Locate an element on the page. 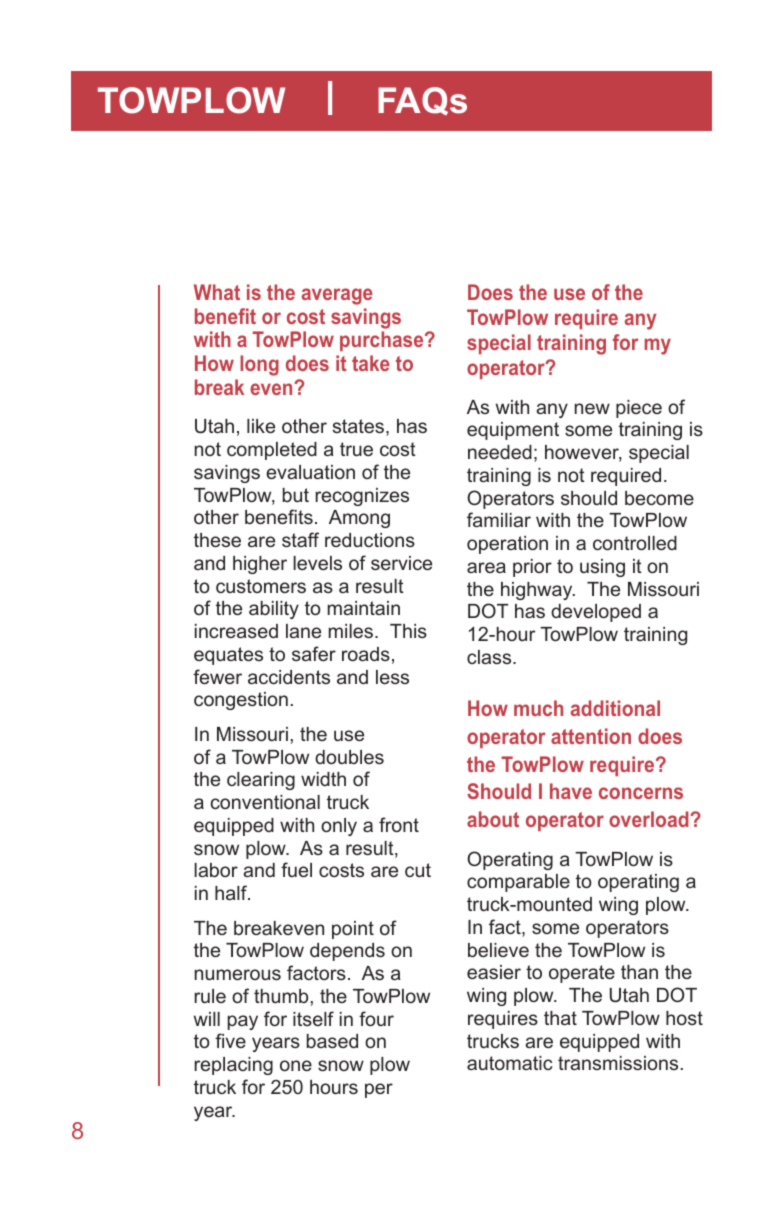  What is located at coordinates (217, 292).
